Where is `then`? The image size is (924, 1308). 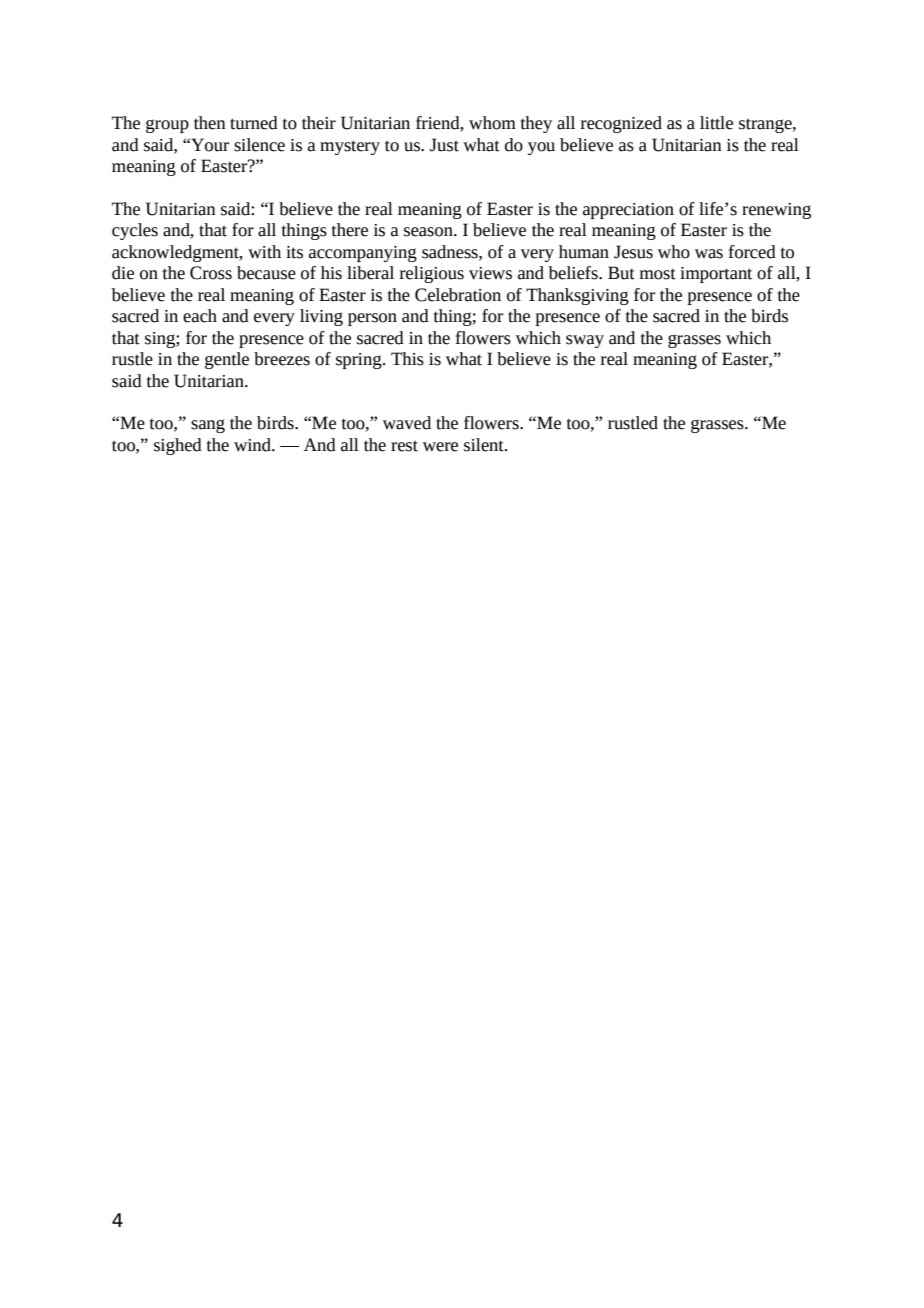 then is located at coordinates (210, 123).
